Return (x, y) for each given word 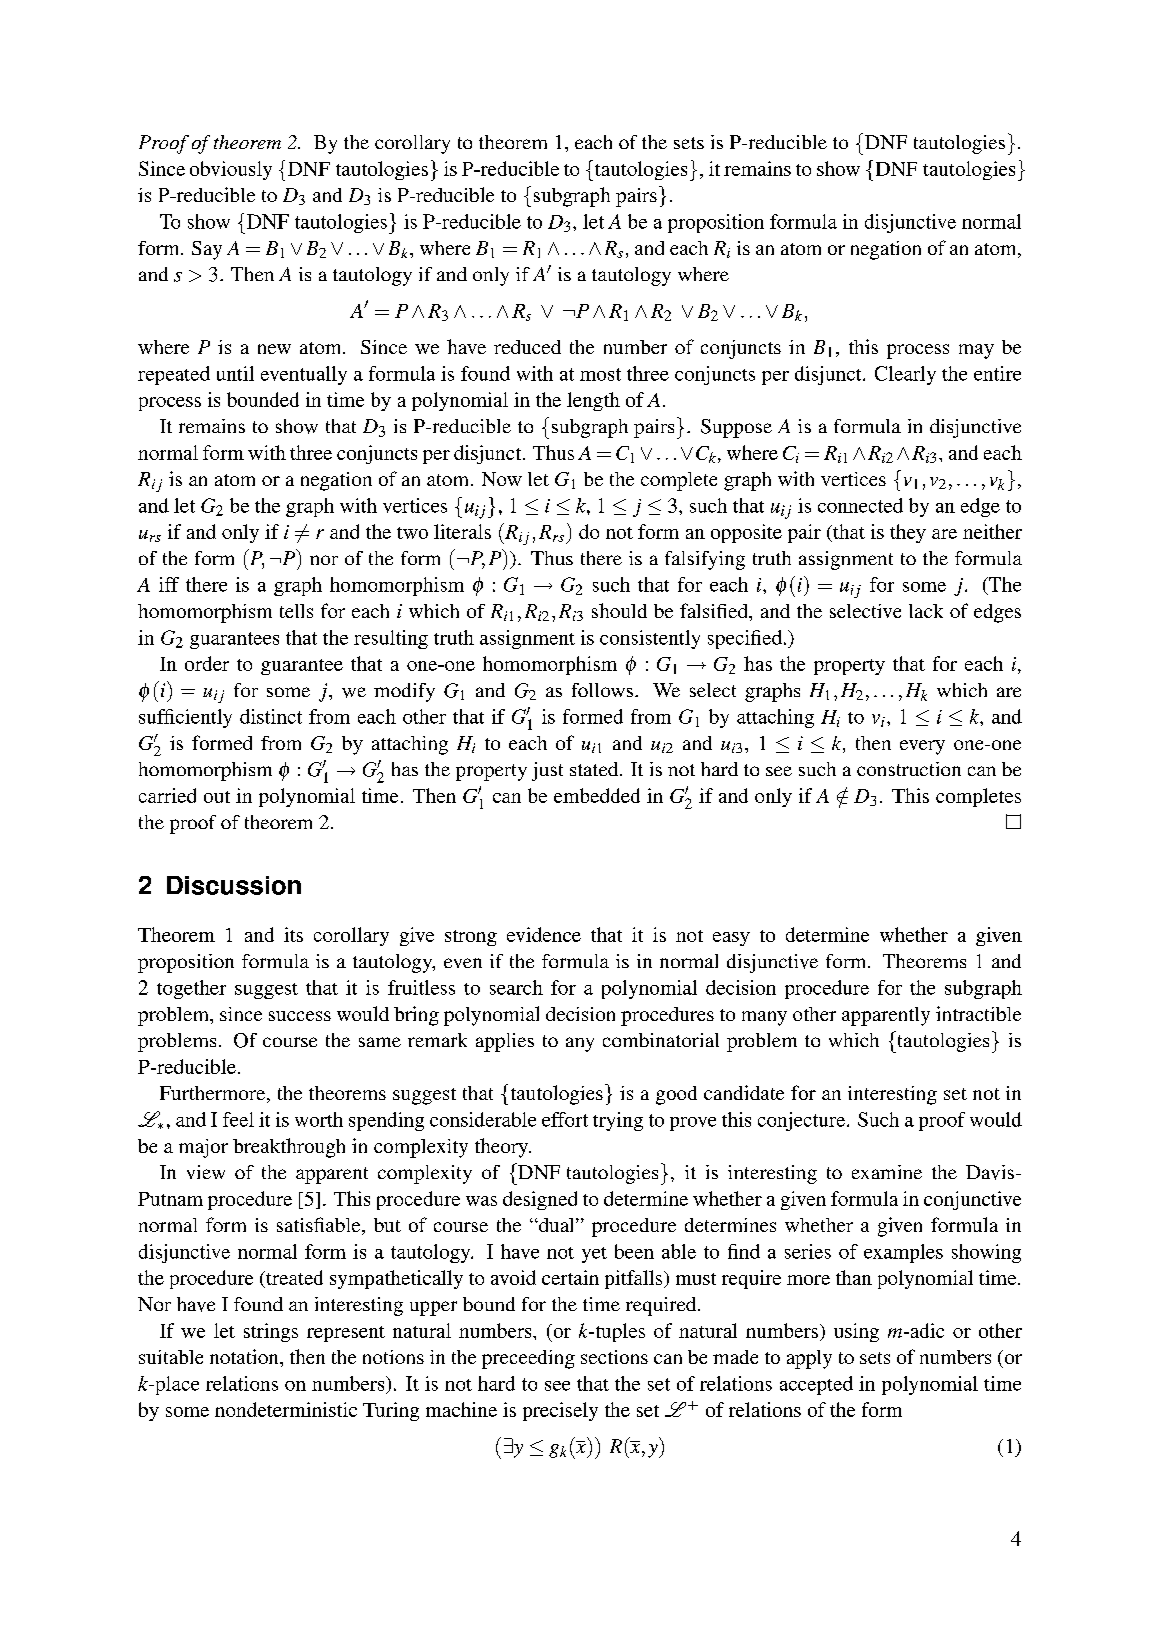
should (619, 610)
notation (245, 1356)
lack (926, 611)
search (516, 987)
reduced (527, 347)
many (764, 1018)
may (976, 351)
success (300, 1016)
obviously (231, 170)
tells (296, 611)
